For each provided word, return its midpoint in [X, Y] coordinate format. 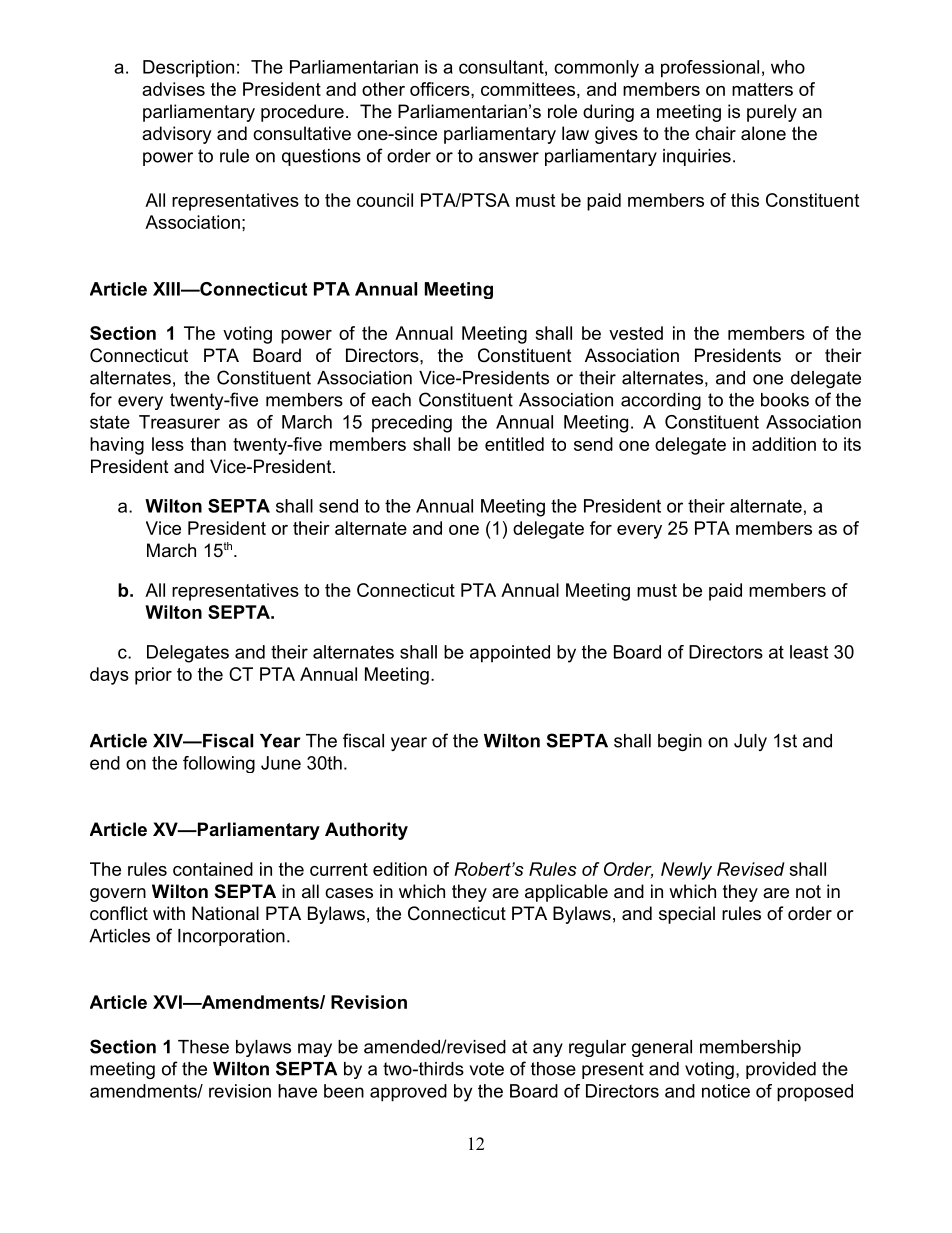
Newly [686, 871]
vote [487, 1069]
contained [213, 869]
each [391, 400]
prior [153, 676]
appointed [510, 654]
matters [762, 89]
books [785, 400]
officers [440, 89]
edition [400, 869]
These [203, 1047]
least [809, 652]
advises [173, 89]
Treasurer [179, 422]
